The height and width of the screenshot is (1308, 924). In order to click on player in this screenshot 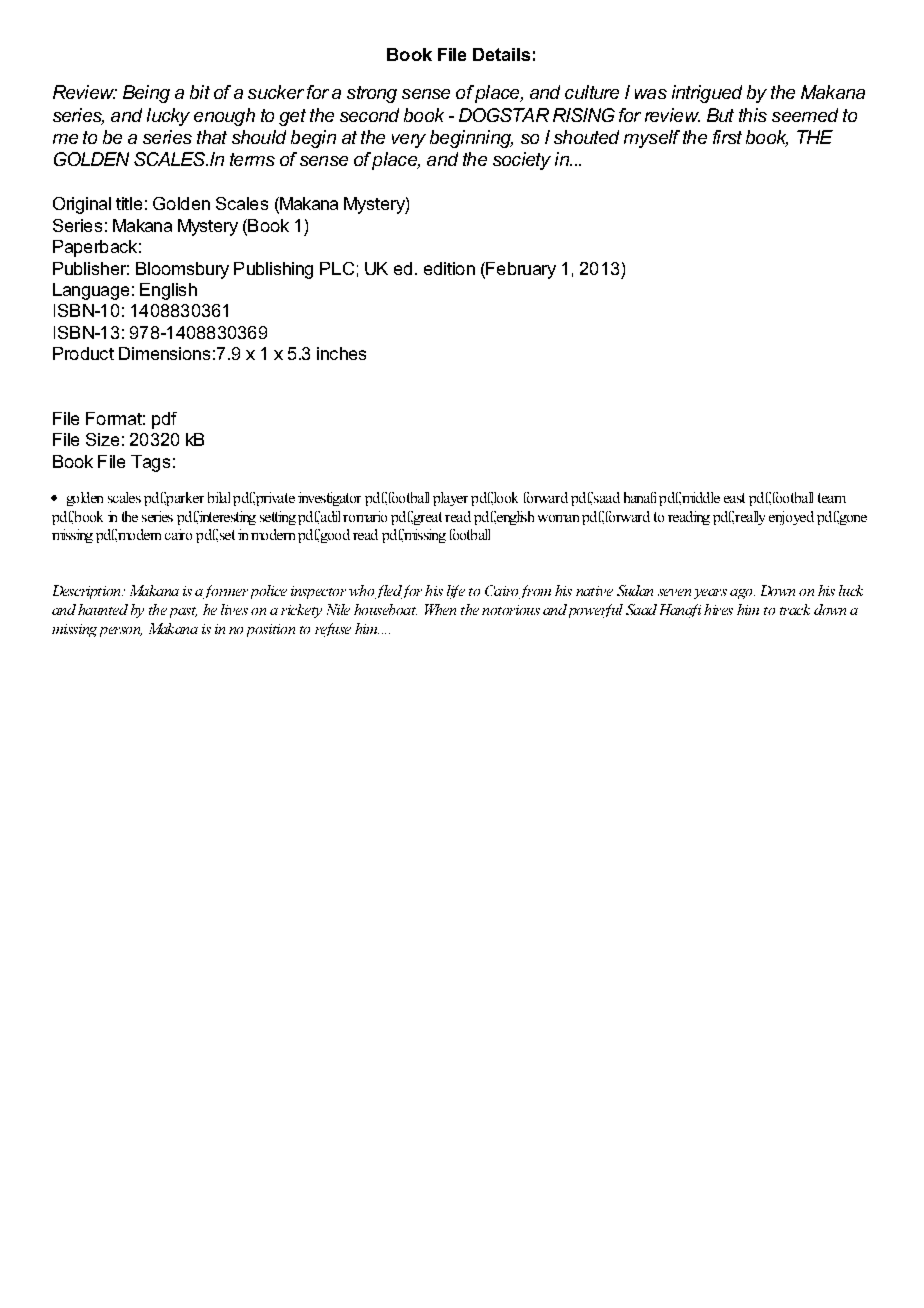, I will do `click(450, 499)`.
